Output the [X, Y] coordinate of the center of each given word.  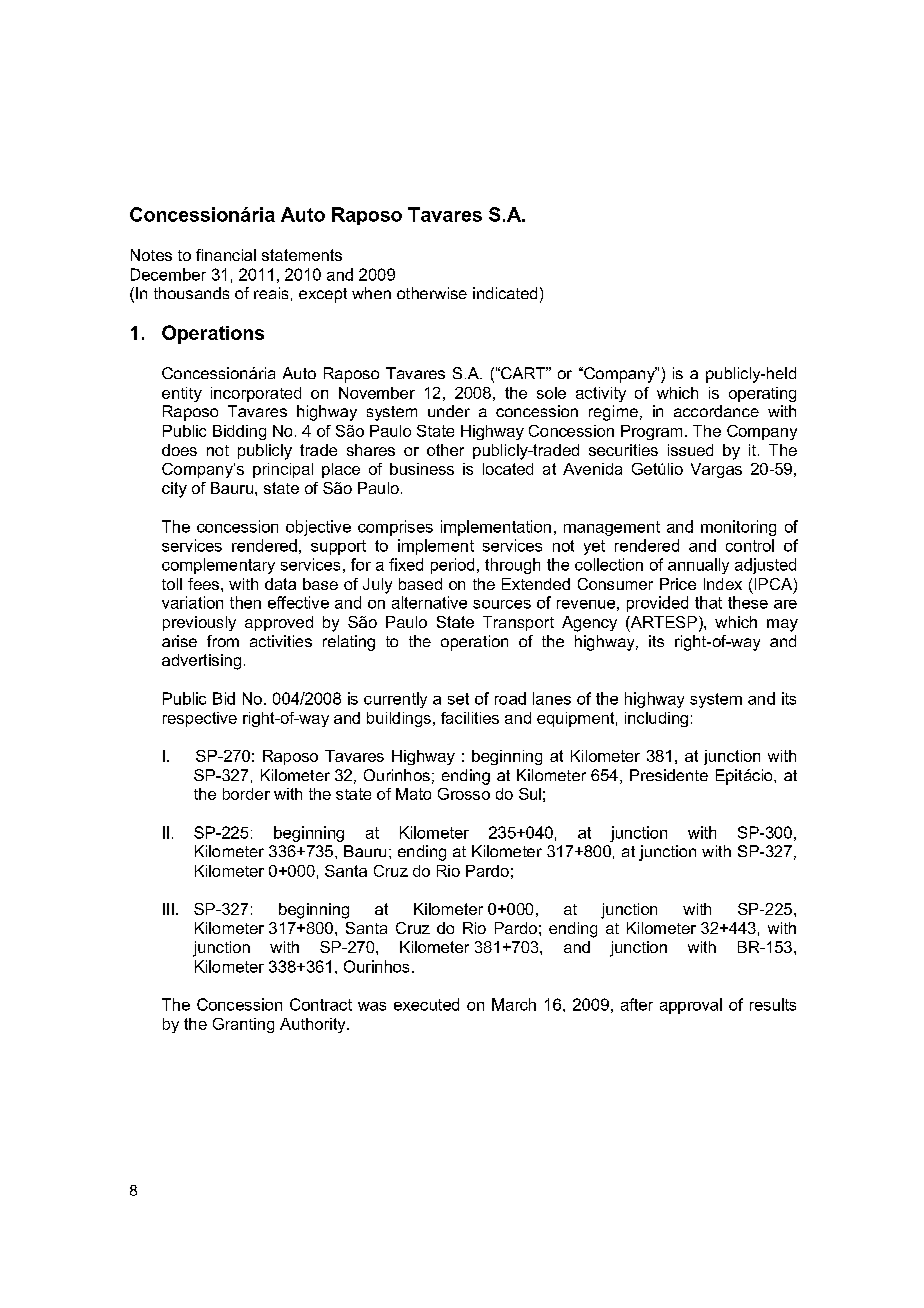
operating [762, 394]
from [223, 641]
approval [691, 1006]
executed [426, 1004]
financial [226, 255]
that [708, 602]
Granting [243, 1025]
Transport [518, 623]
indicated [505, 293]
